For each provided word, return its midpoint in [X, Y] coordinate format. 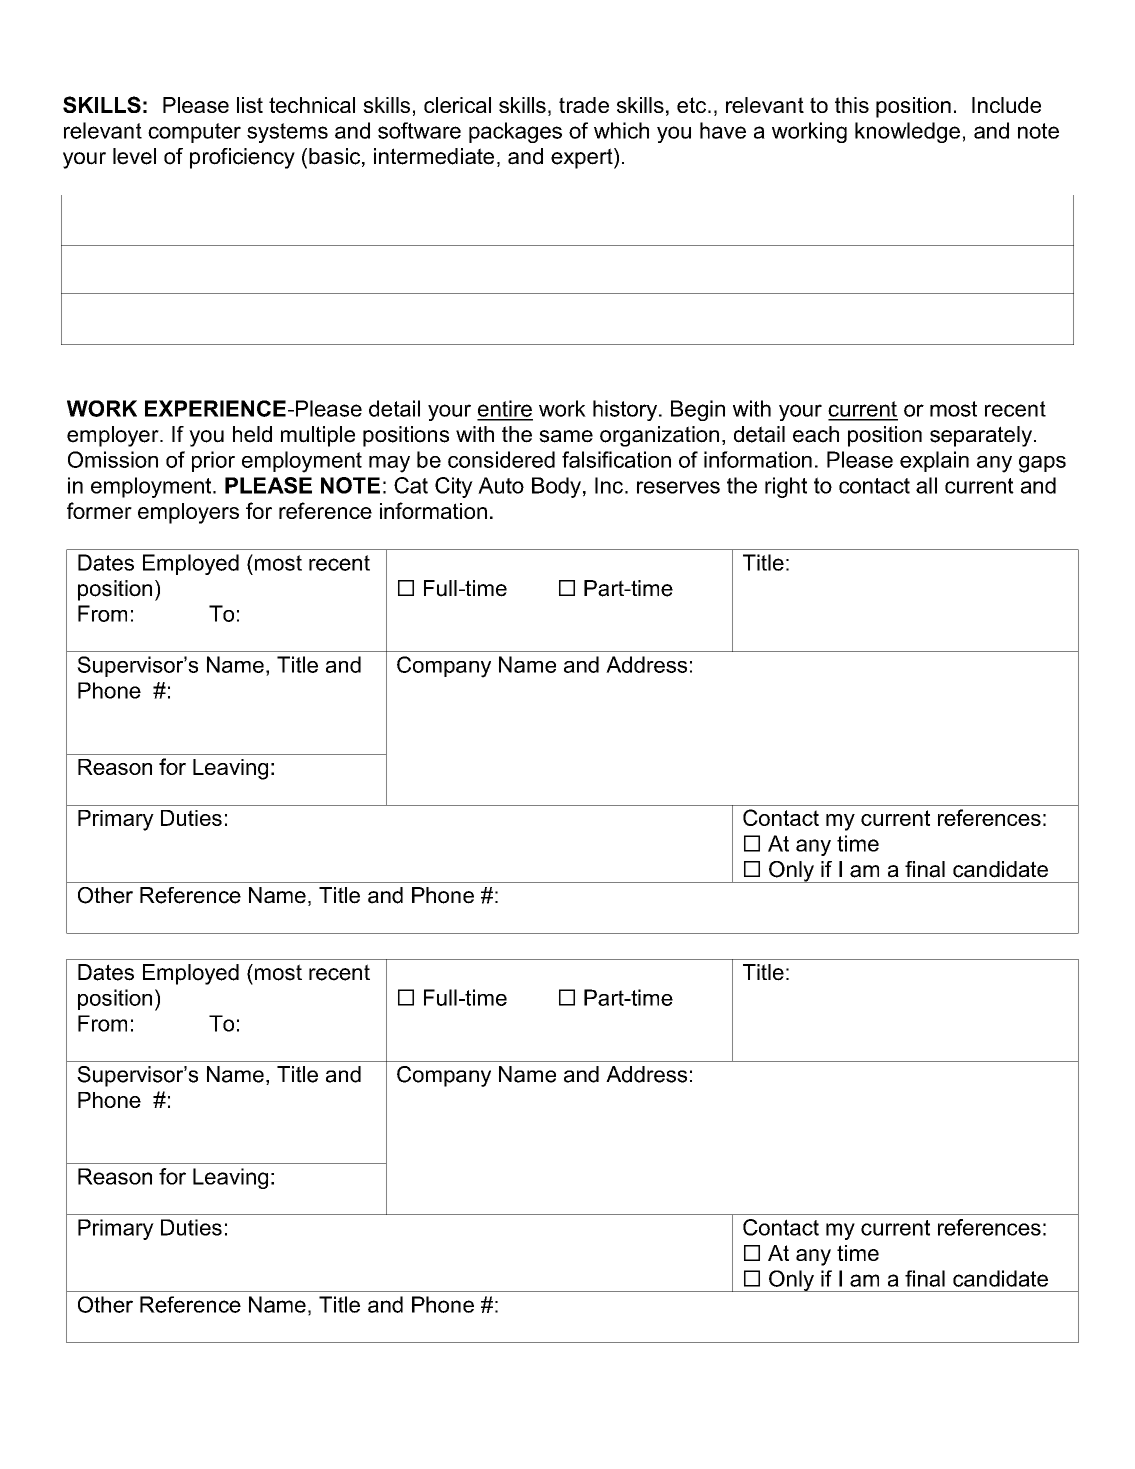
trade [584, 105]
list [250, 105]
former [99, 510]
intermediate [434, 156]
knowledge [907, 132]
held [252, 434]
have [723, 130]
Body [556, 487]
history [626, 410]
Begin [698, 410]
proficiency [242, 158]
